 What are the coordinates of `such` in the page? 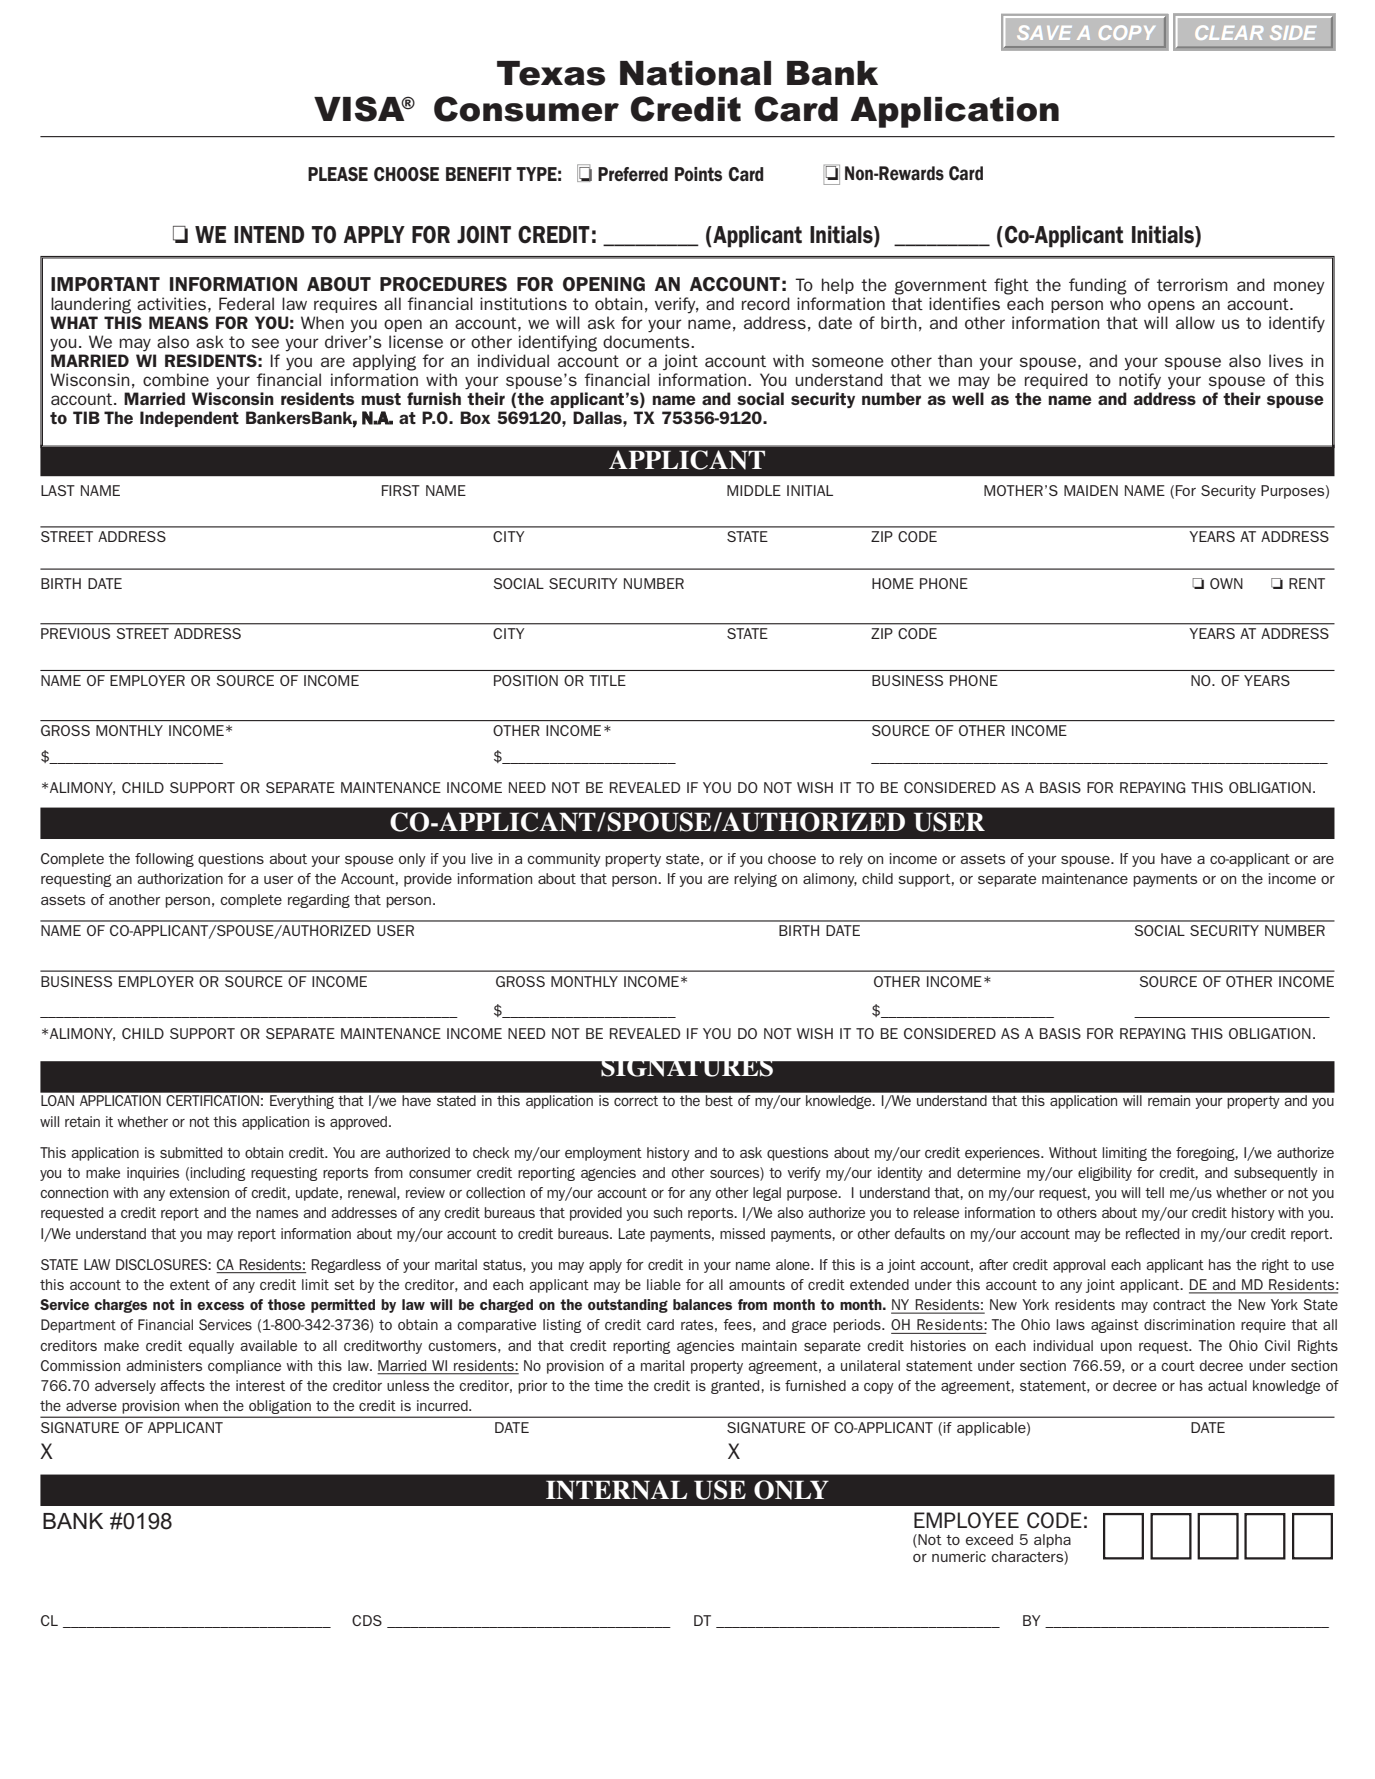 It's located at (667, 1212).
